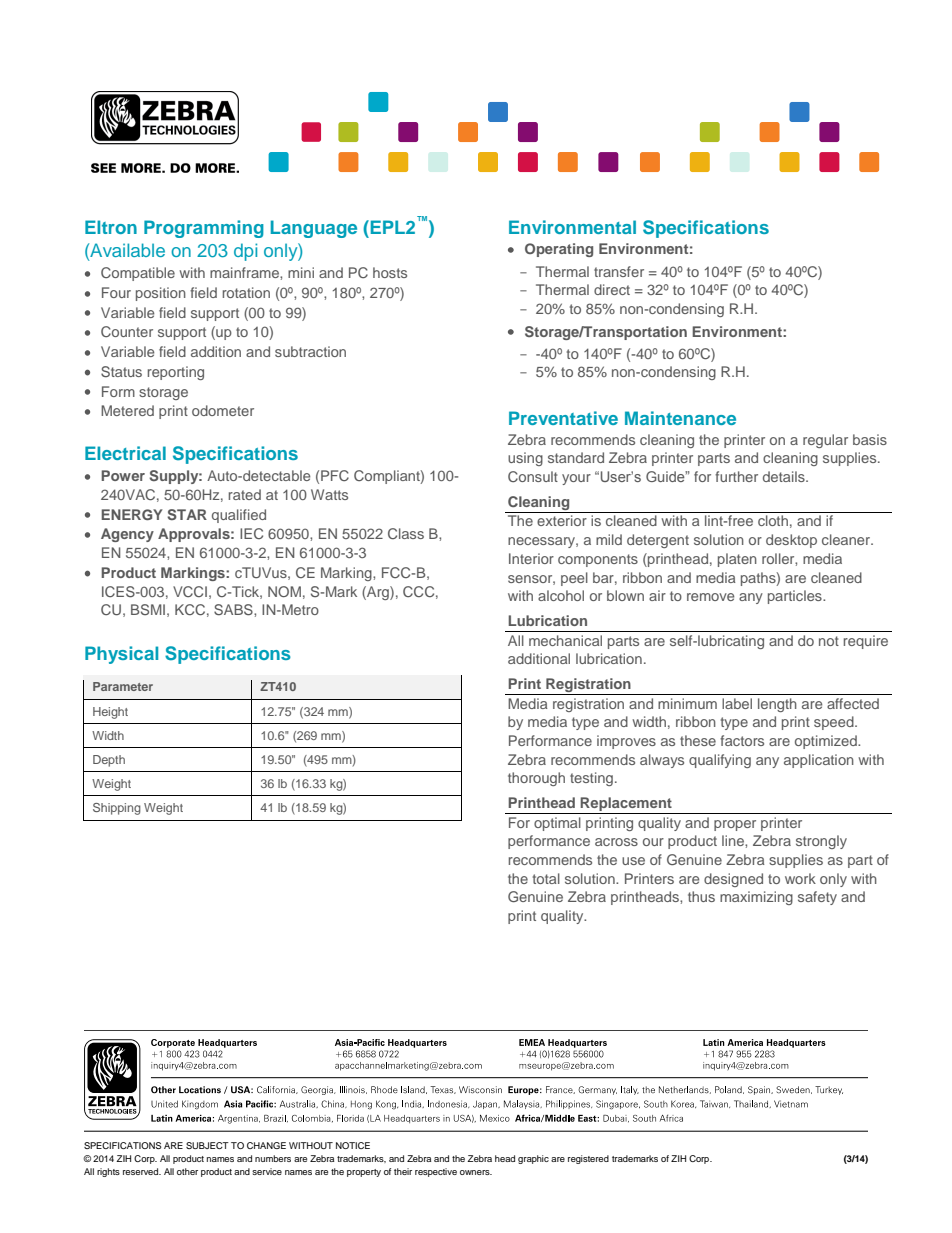 The height and width of the screenshot is (1233, 952). Describe the element at coordinates (476, 1172) in the screenshot. I see `owners` at that location.
